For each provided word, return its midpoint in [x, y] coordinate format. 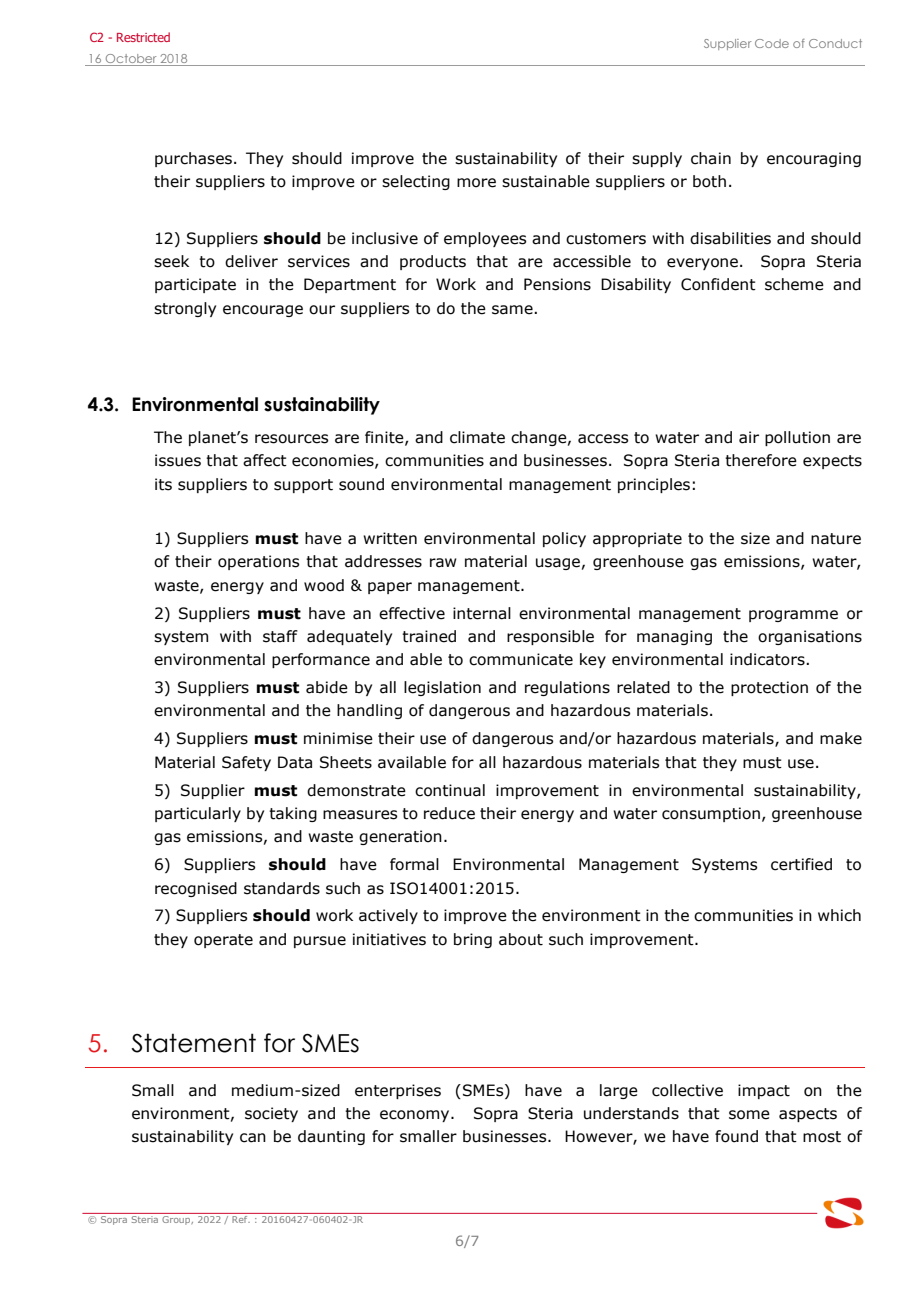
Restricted [143, 37]
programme [793, 616]
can [253, 1138]
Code [772, 43]
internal [482, 613]
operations [258, 562]
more [476, 183]
